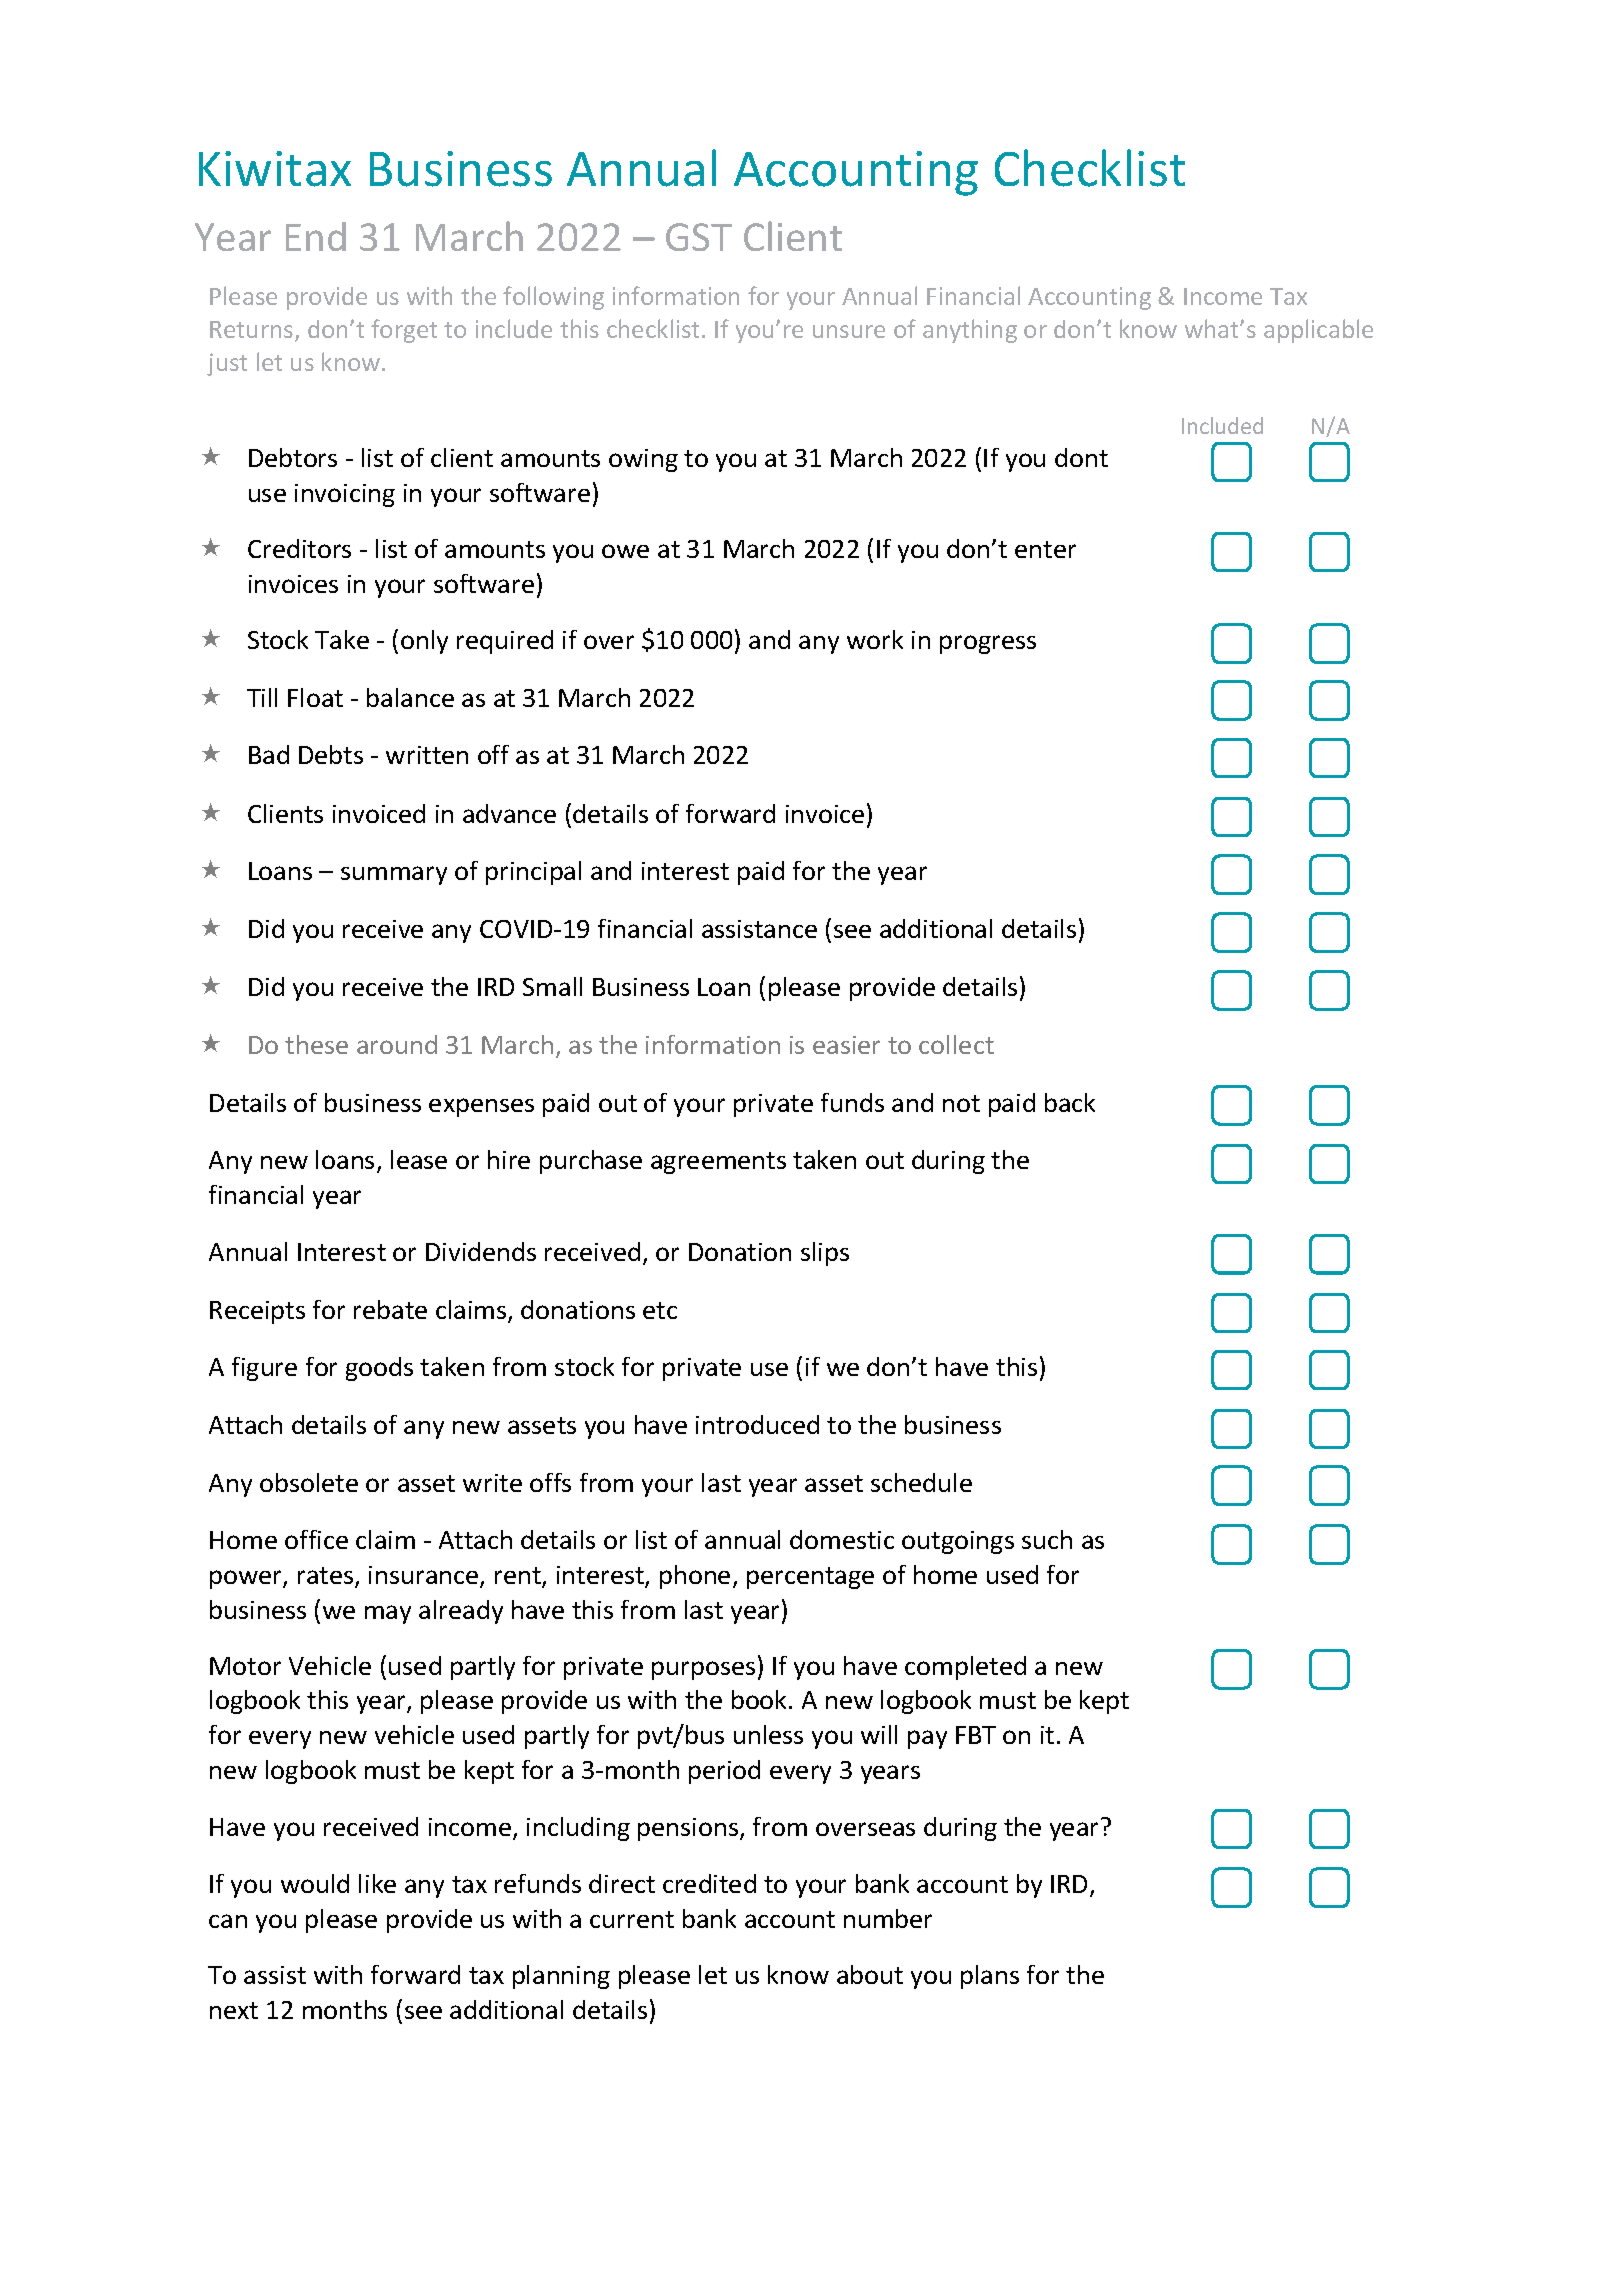  Describe the element at coordinates (757, 1424) in the screenshot. I see `introduced` at that location.
